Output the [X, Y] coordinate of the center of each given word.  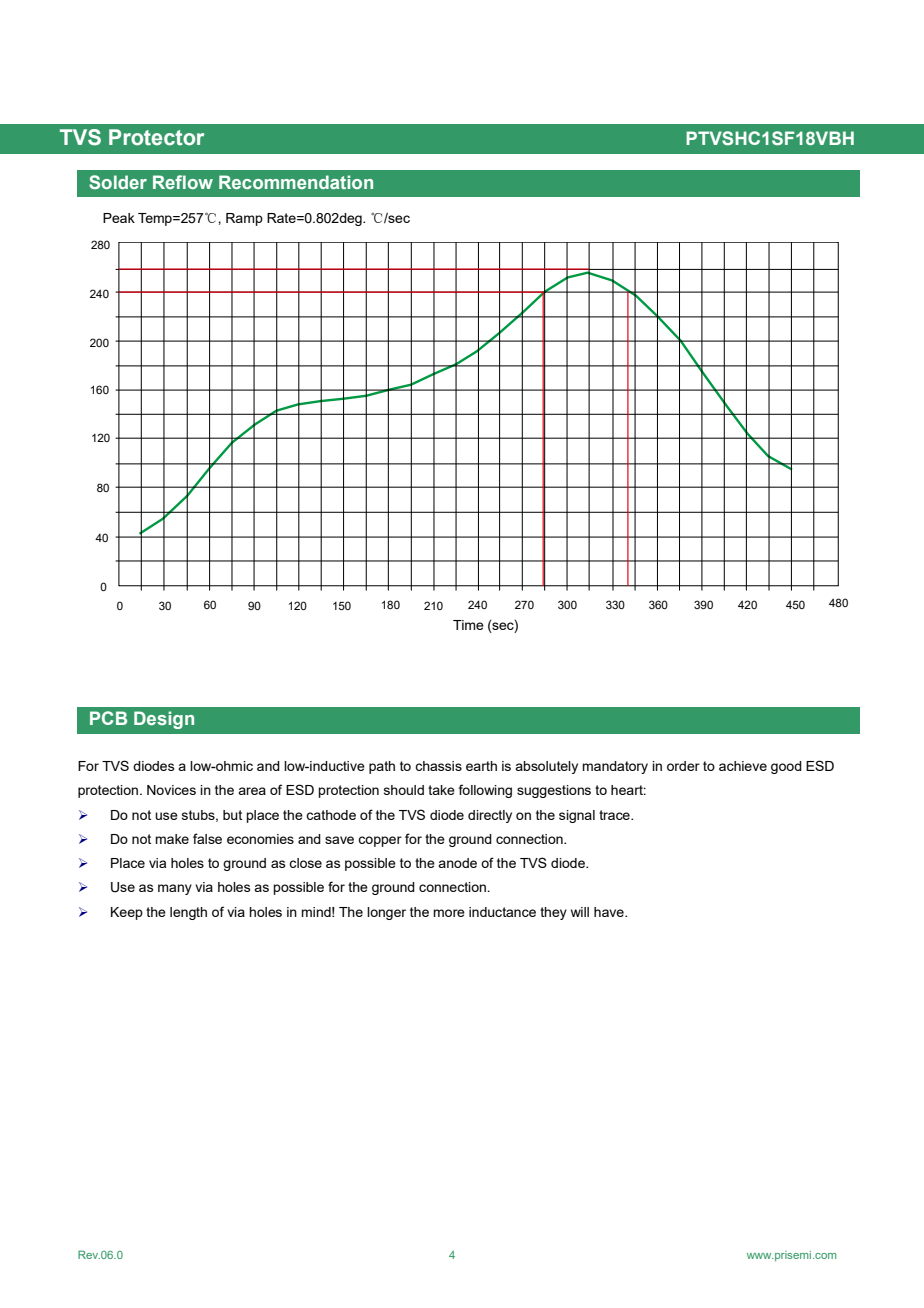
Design [164, 720]
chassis [438, 766]
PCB [108, 718]
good [786, 767]
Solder [118, 182]
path [382, 767]
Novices [171, 790]
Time [468, 625]
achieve [743, 766]
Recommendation [296, 182]
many [175, 889]
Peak [119, 218]
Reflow [183, 182]
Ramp [244, 219]
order [683, 766]
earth [481, 766]
